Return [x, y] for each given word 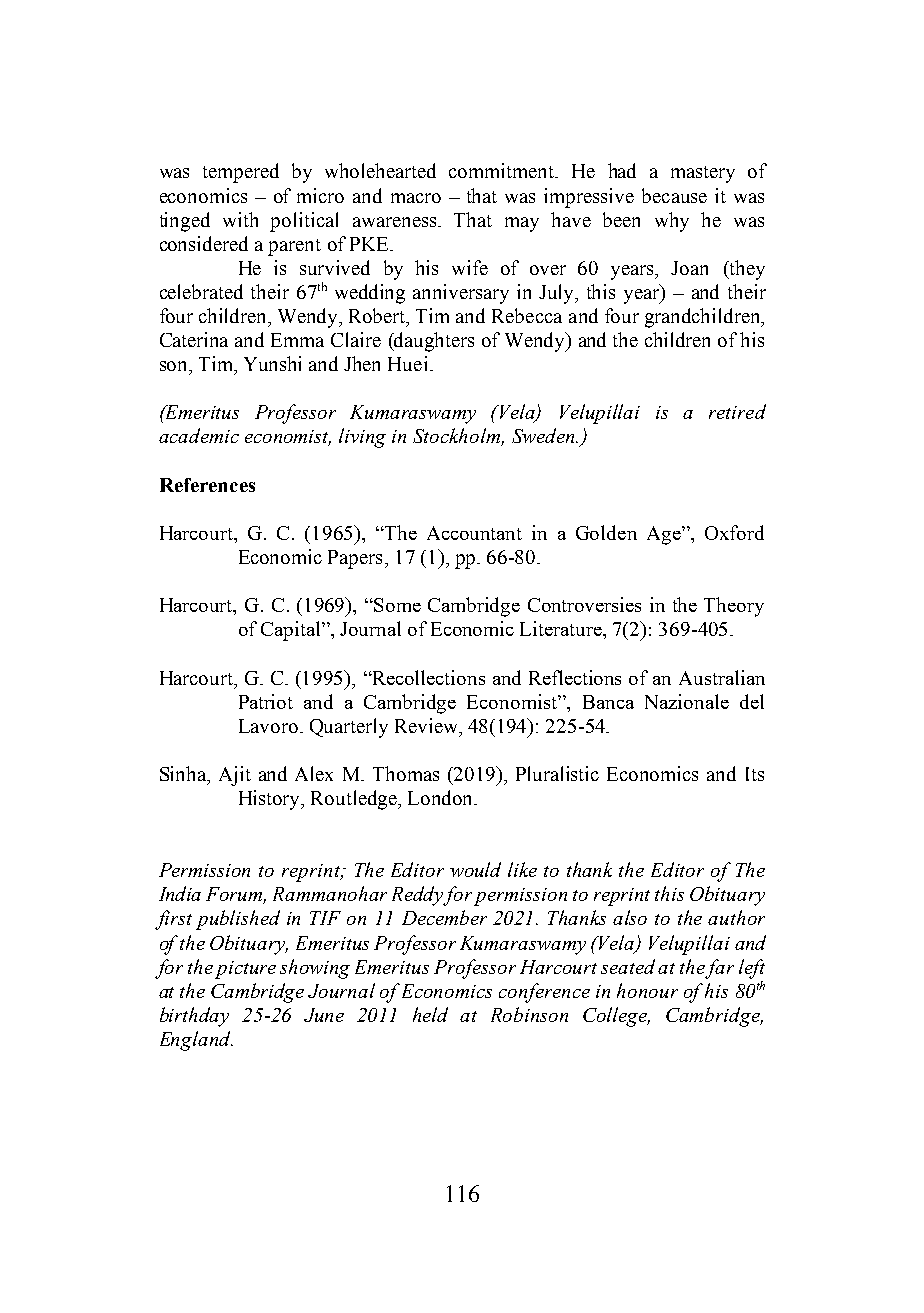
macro [416, 198]
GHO [752, 701]
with [240, 219]
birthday [194, 1017]
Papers [355, 559]
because [674, 195]
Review [428, 725]
